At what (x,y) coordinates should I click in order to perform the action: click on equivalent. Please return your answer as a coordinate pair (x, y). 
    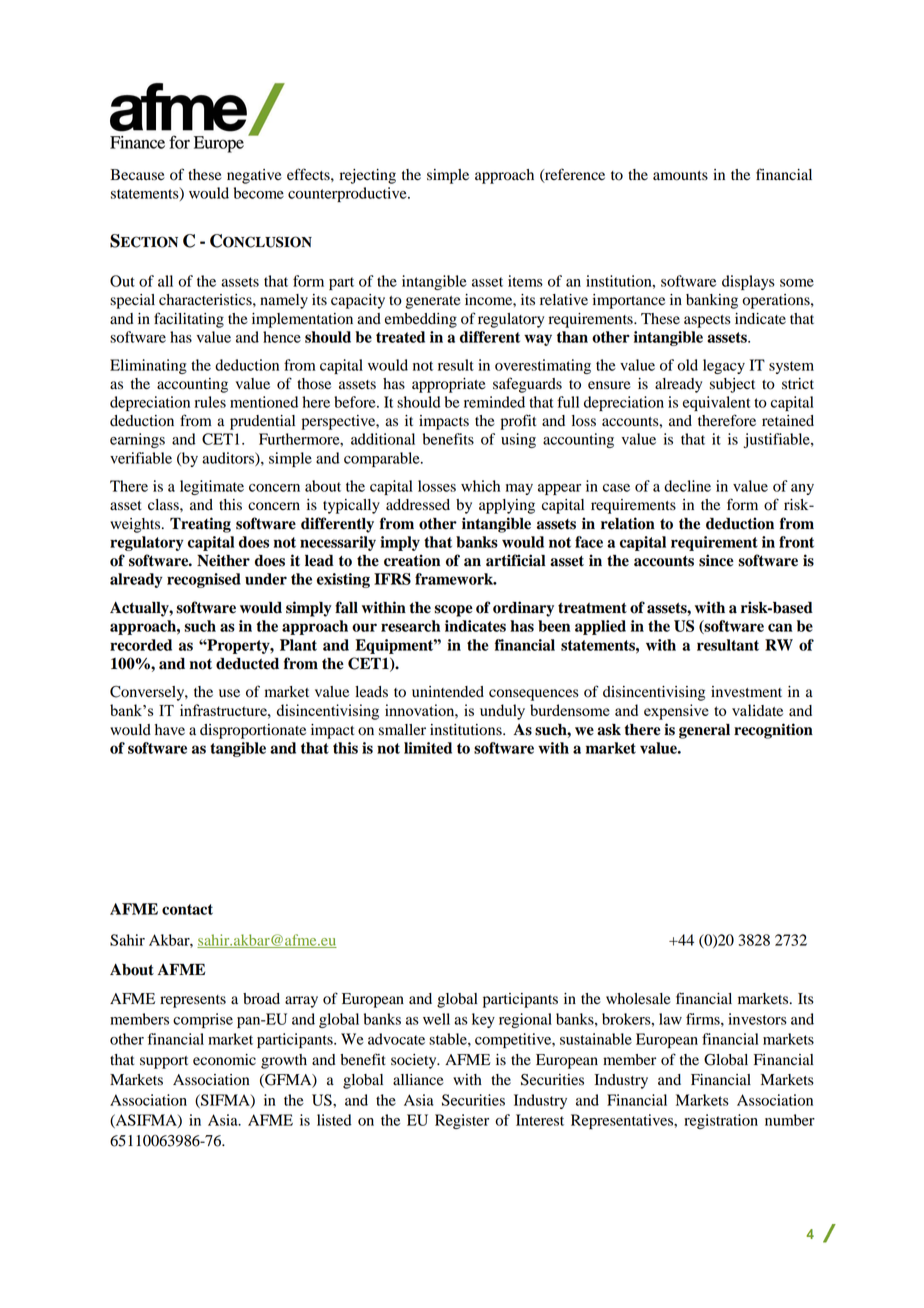
    Looking at the image, I should click on (717, 403).
